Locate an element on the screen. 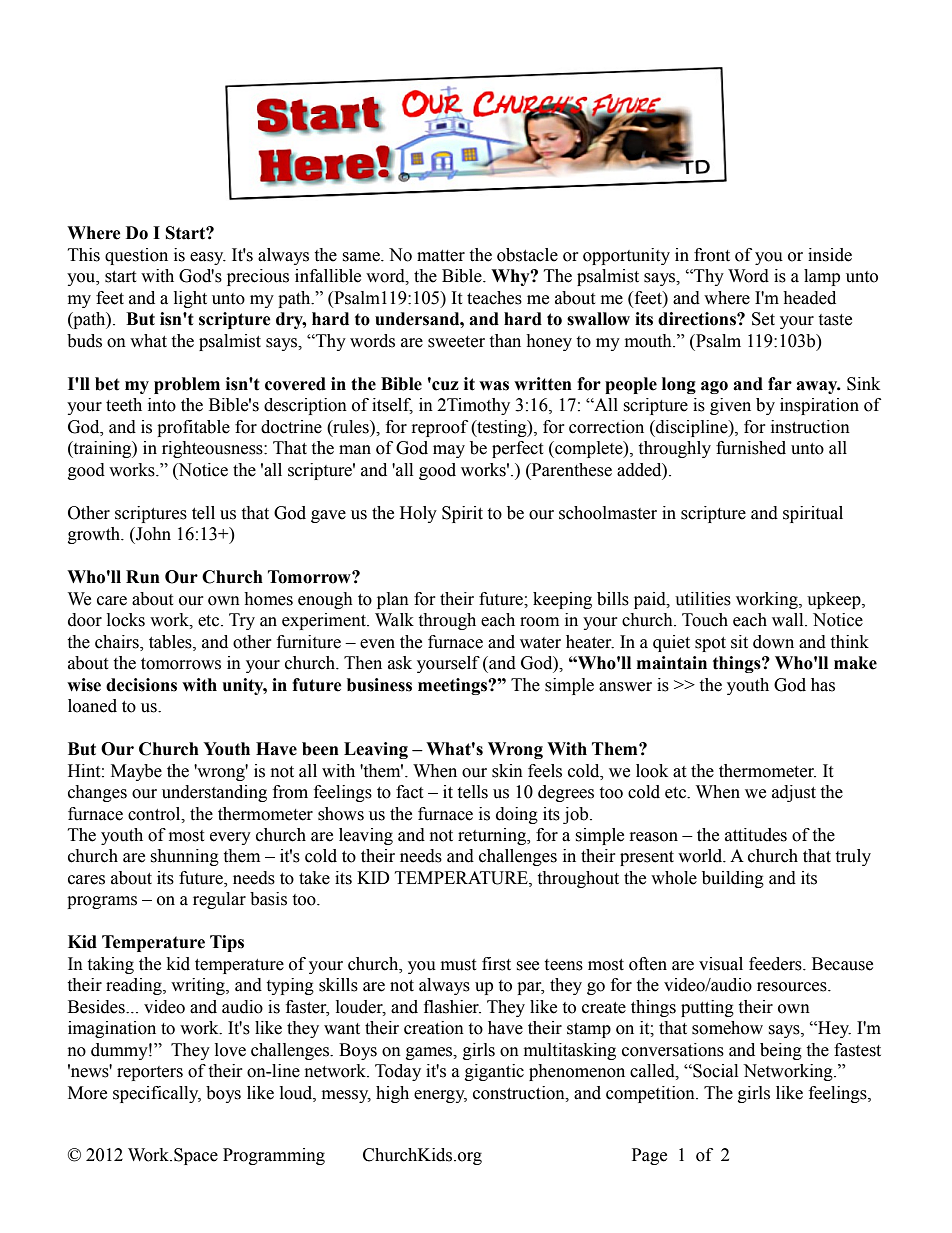 The width and height of the screenshot is (952, 1233). light is located at coordinates (190, 299).
